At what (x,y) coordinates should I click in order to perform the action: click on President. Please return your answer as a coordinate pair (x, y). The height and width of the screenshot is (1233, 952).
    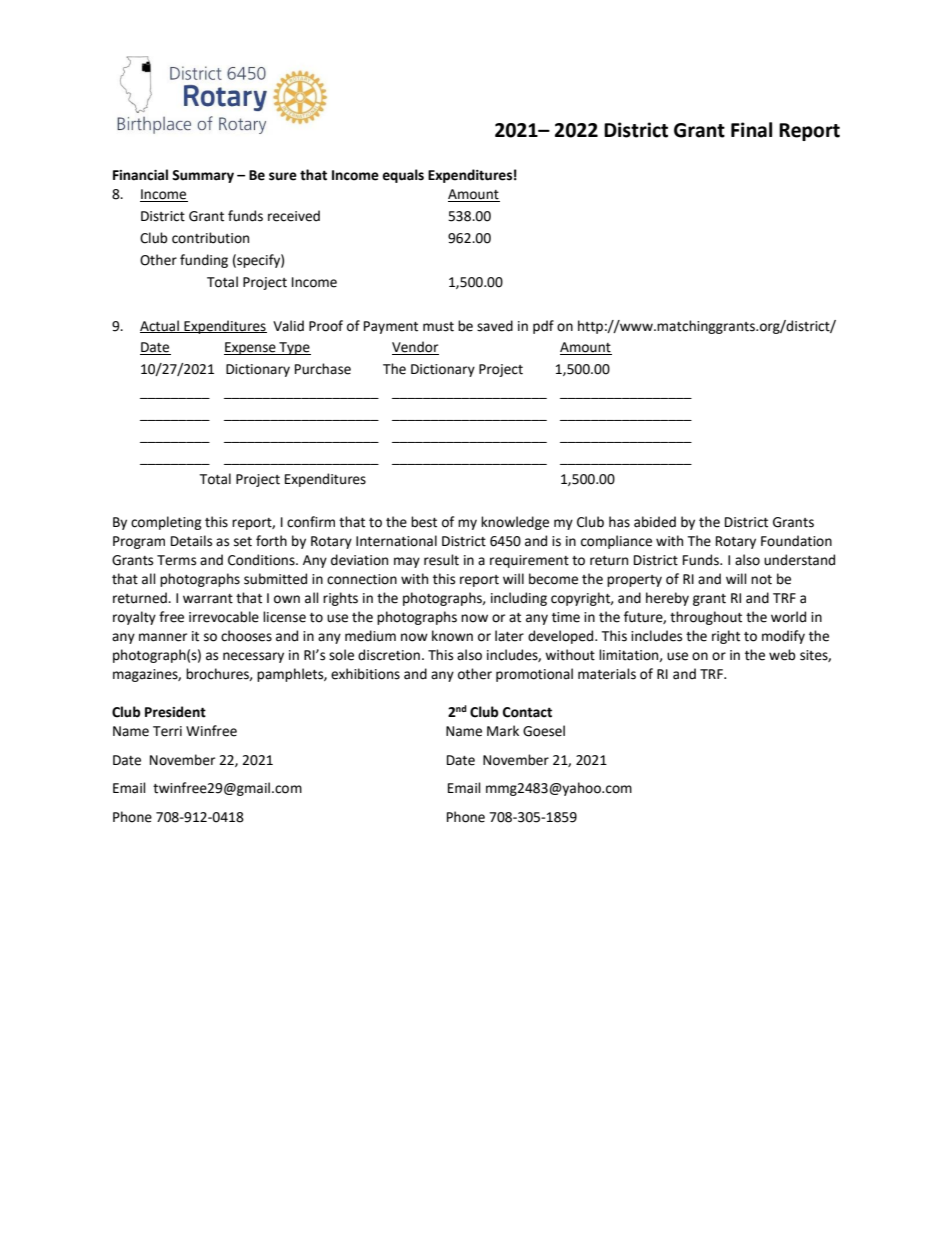
    Looking at the image, I should click on (175, 712).
